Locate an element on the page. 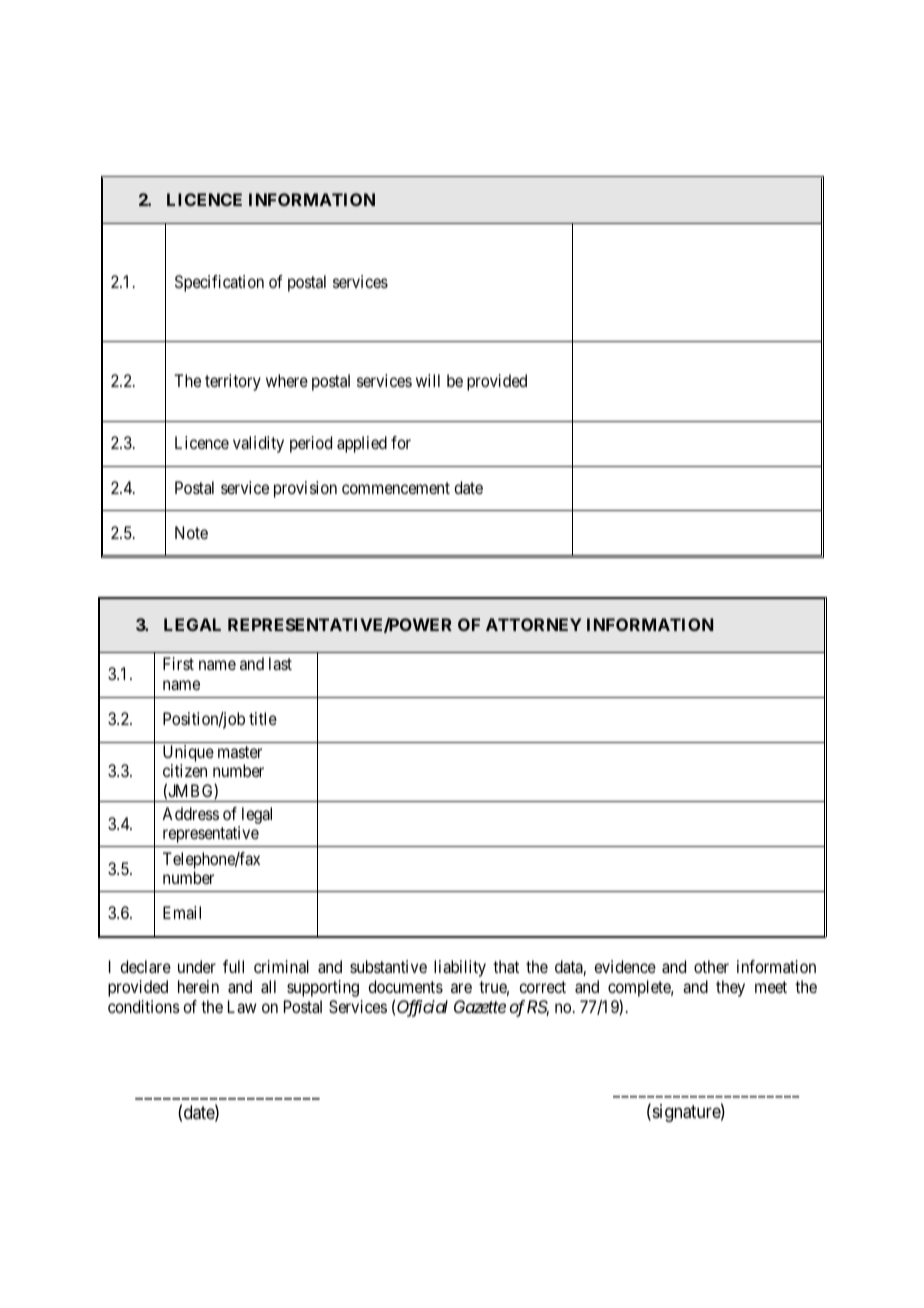 The width and height of the image is (924, 1308). master is located at coordinates (240, 752).
